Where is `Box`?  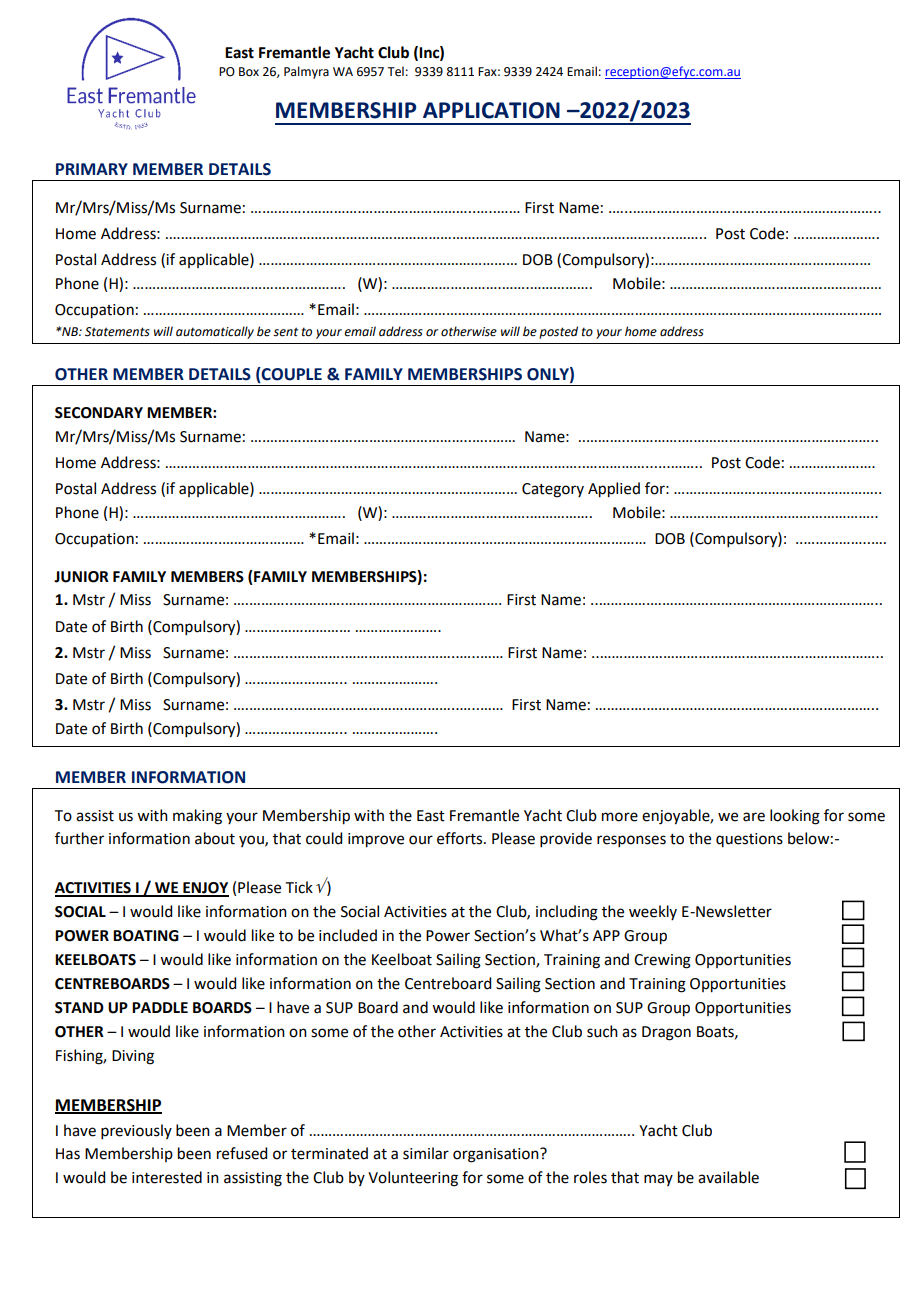
Box is located at coordinates (249, 72).
